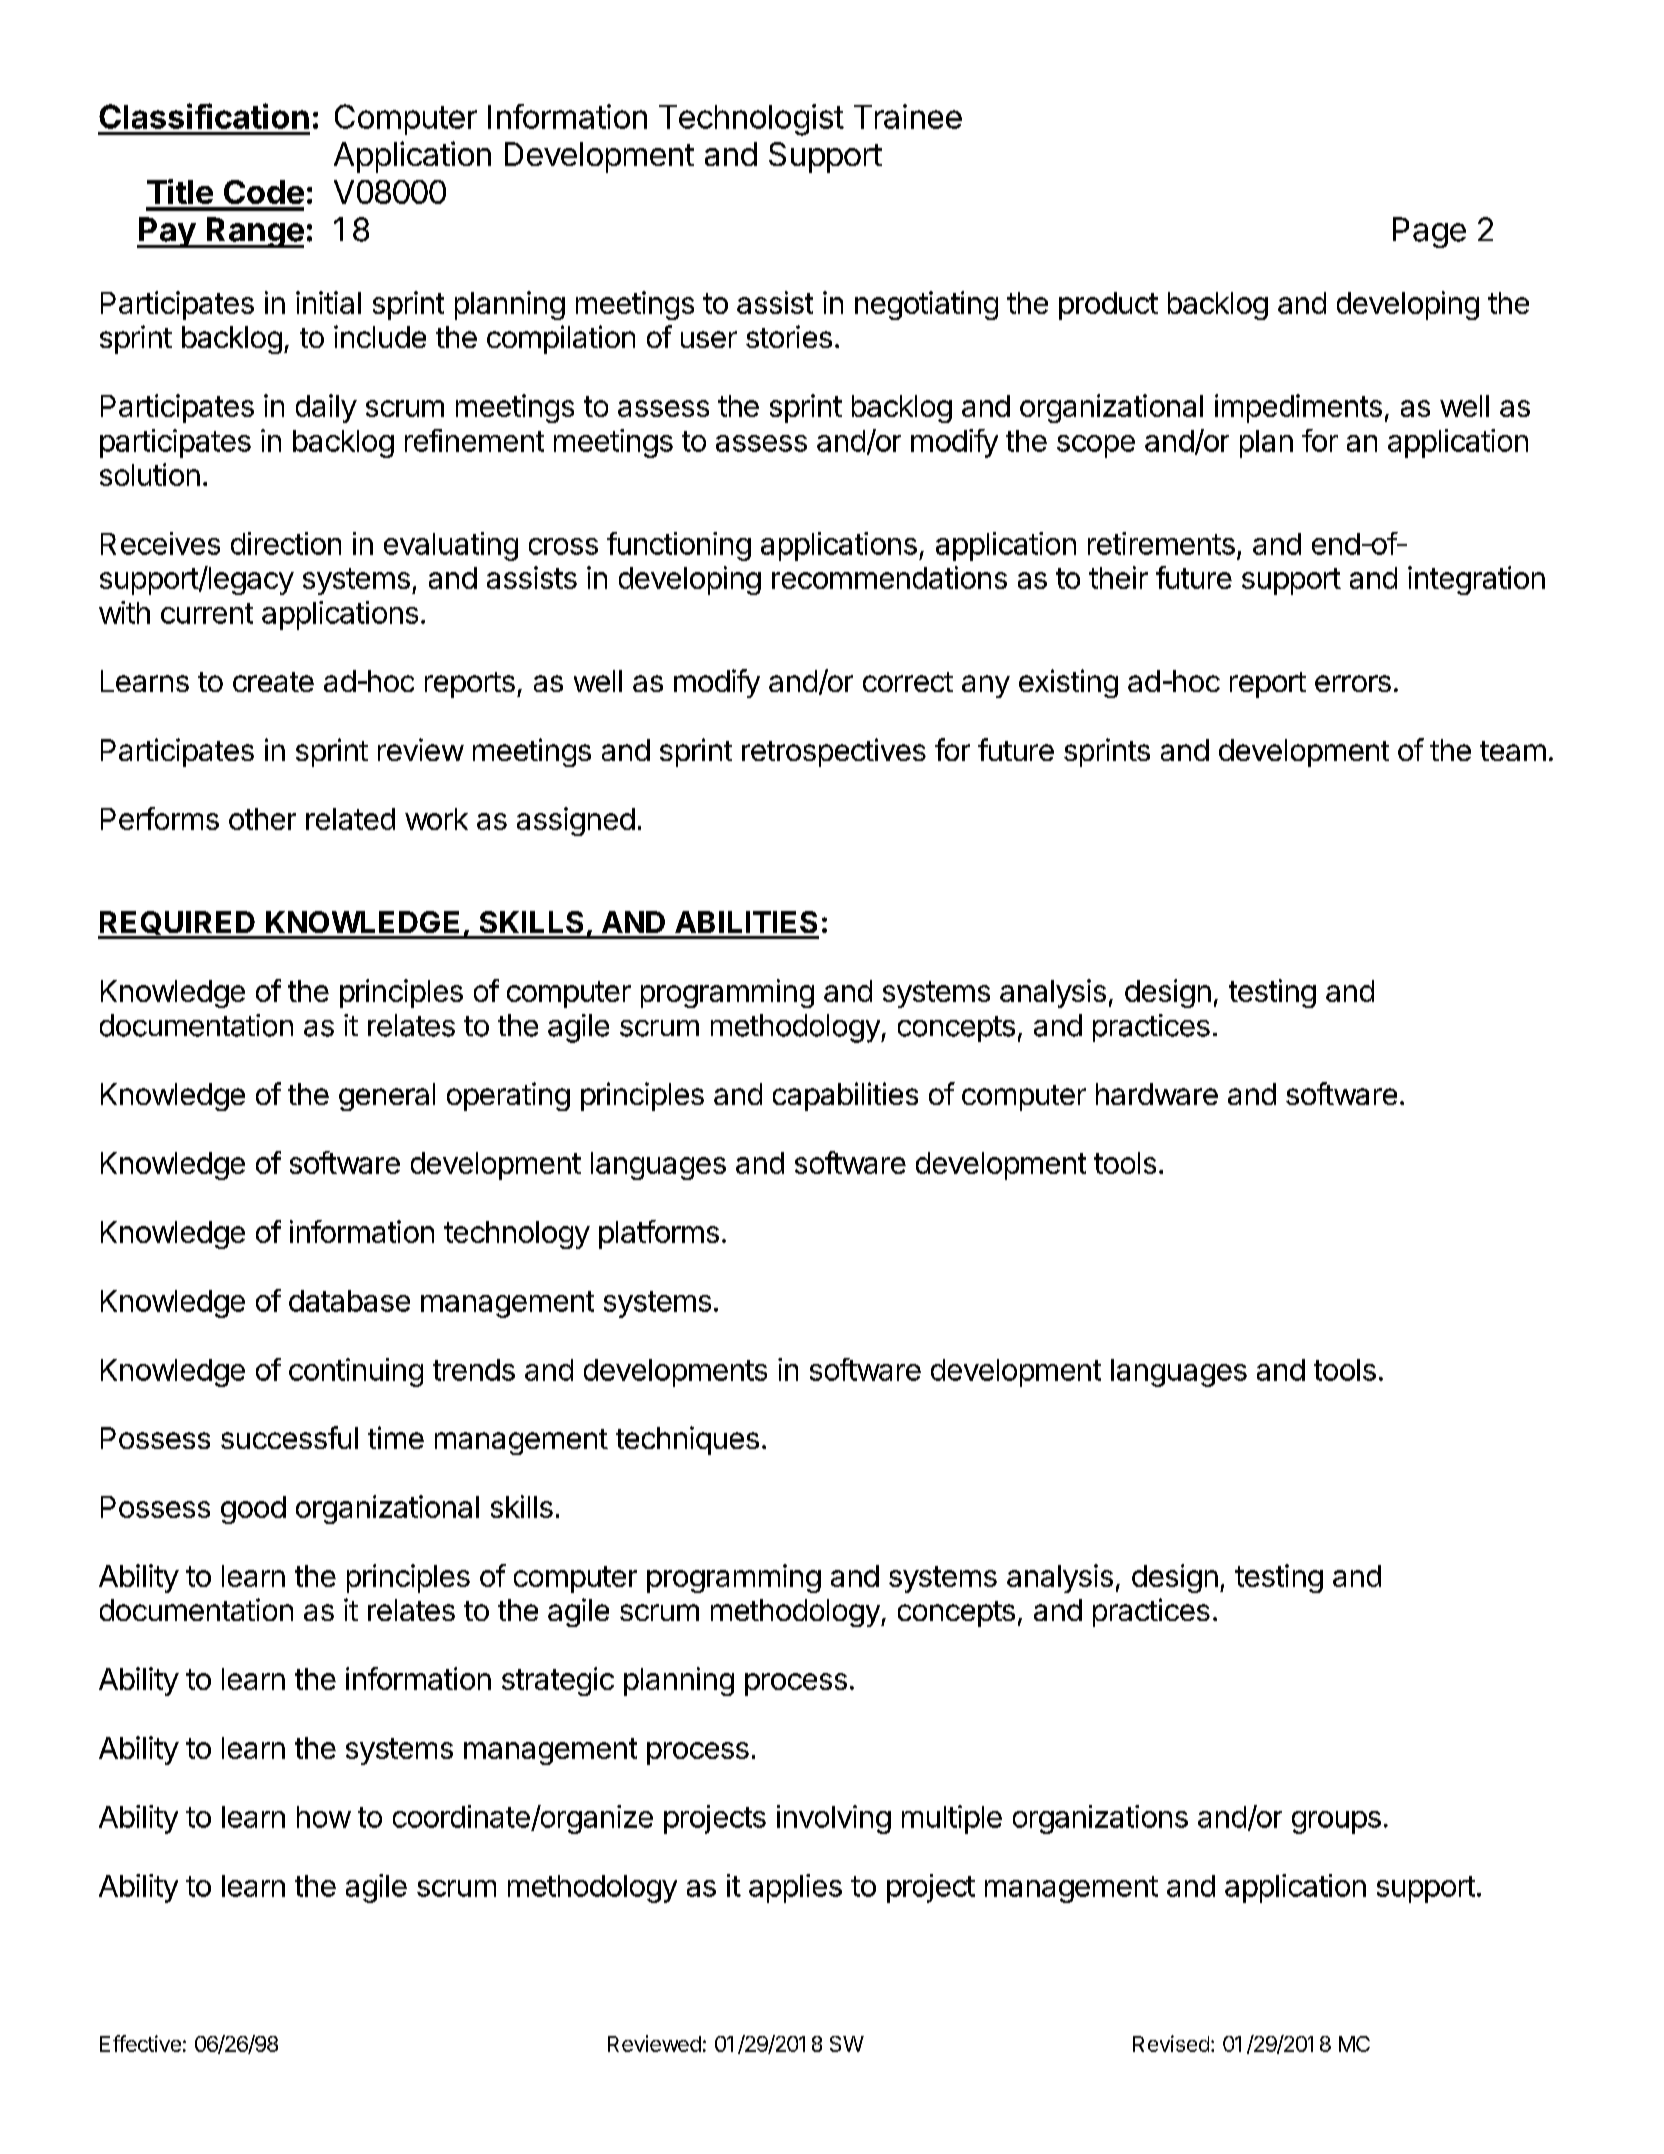 The image size is (1664, 2154). What do you see at coordinates (387, 1097) in the document?
I see `general` at bounding box center [387, 1097].
